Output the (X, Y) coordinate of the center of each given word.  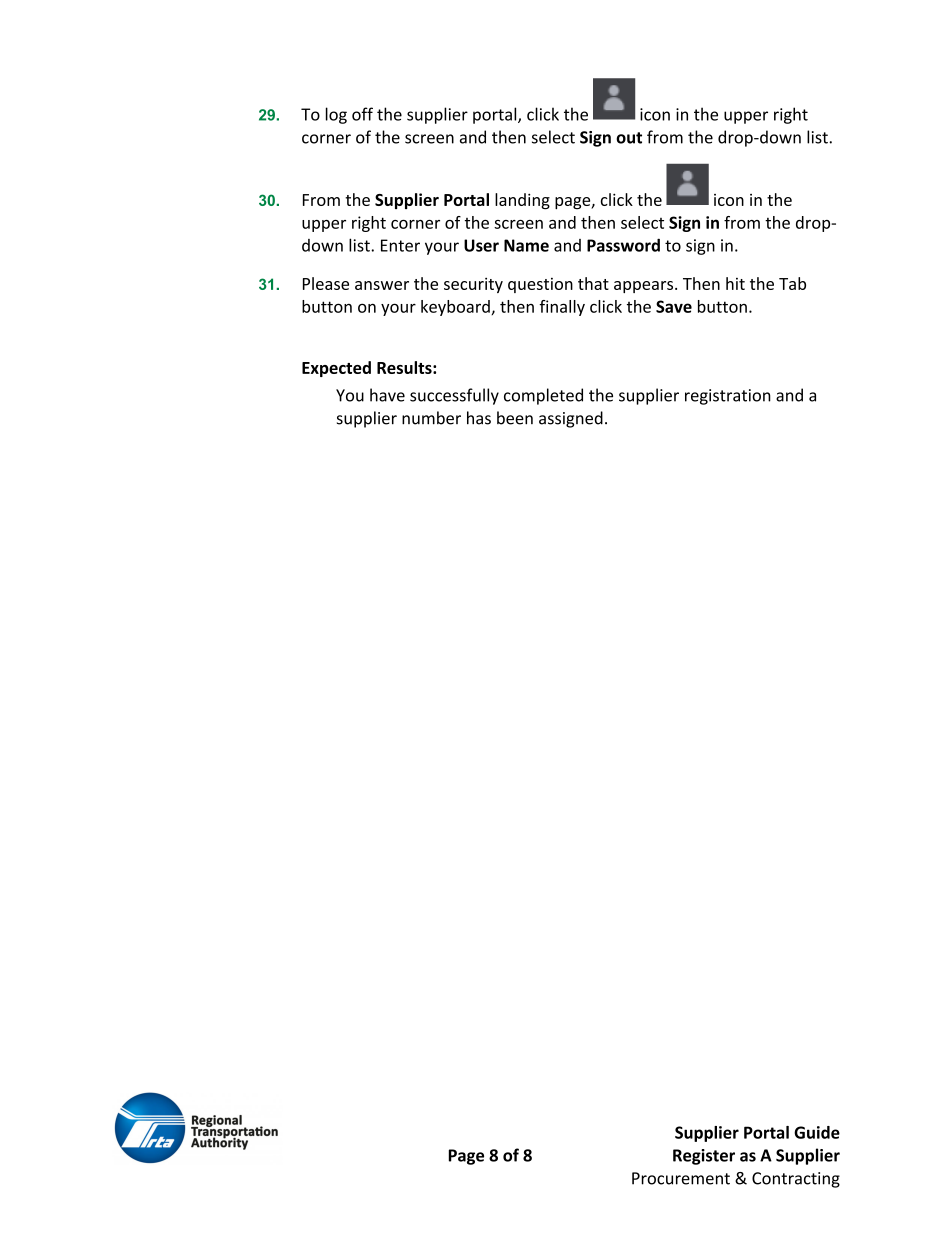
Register (704, 1157)
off (362, 114)
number (431, 418)
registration (728, 397)
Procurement (681, 1178)
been (515, 418)
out (629, 138)
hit (735, 283)
